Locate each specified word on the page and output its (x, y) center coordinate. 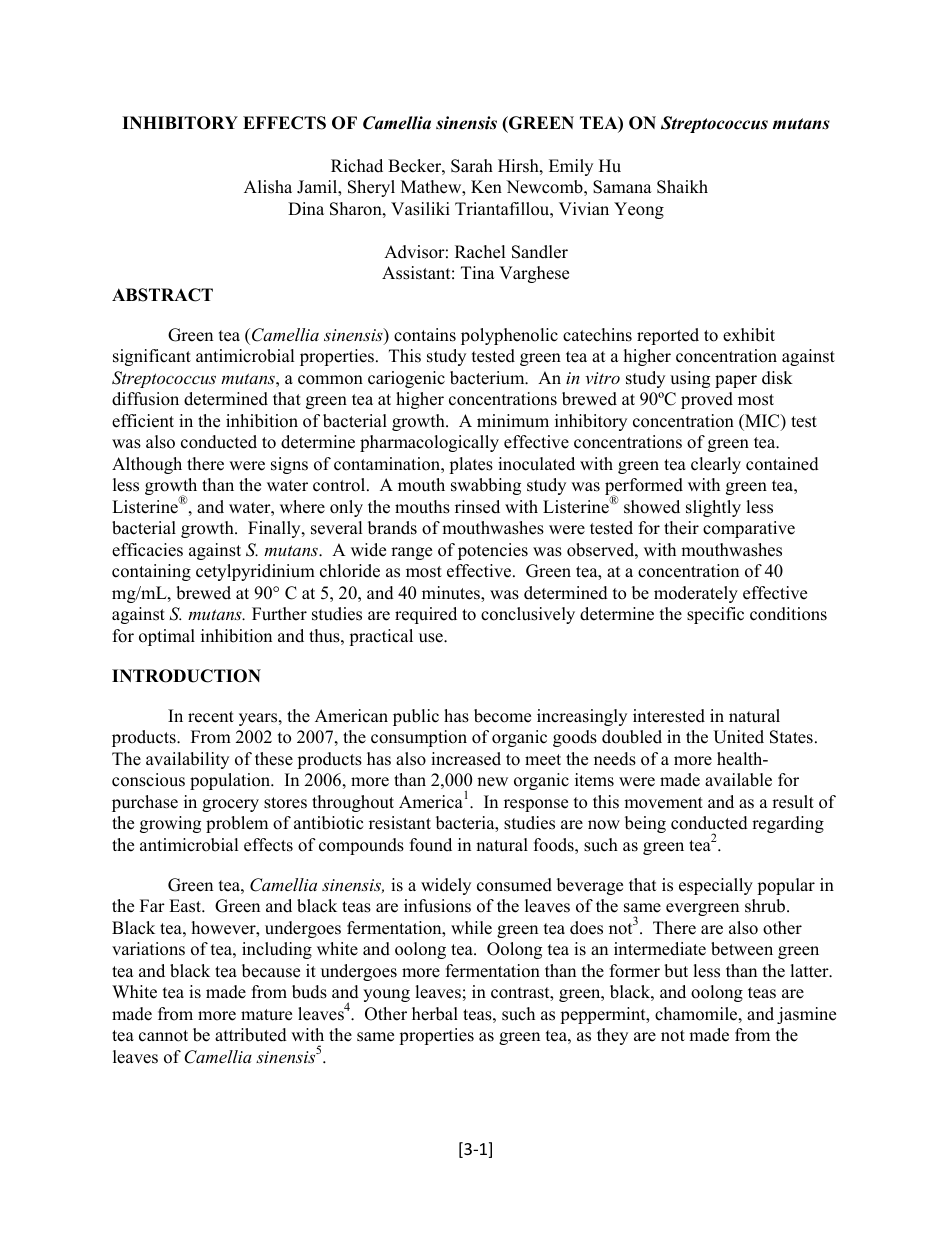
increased (466, 759)
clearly (716, 465)
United (738, 737)
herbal (435, 1014)
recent (211, 717)
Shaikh (682, 187)
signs (289, 465)
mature (266, 1015)
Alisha (268, 187)
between (742, 949)
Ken (486, 187)
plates (471, 465)
